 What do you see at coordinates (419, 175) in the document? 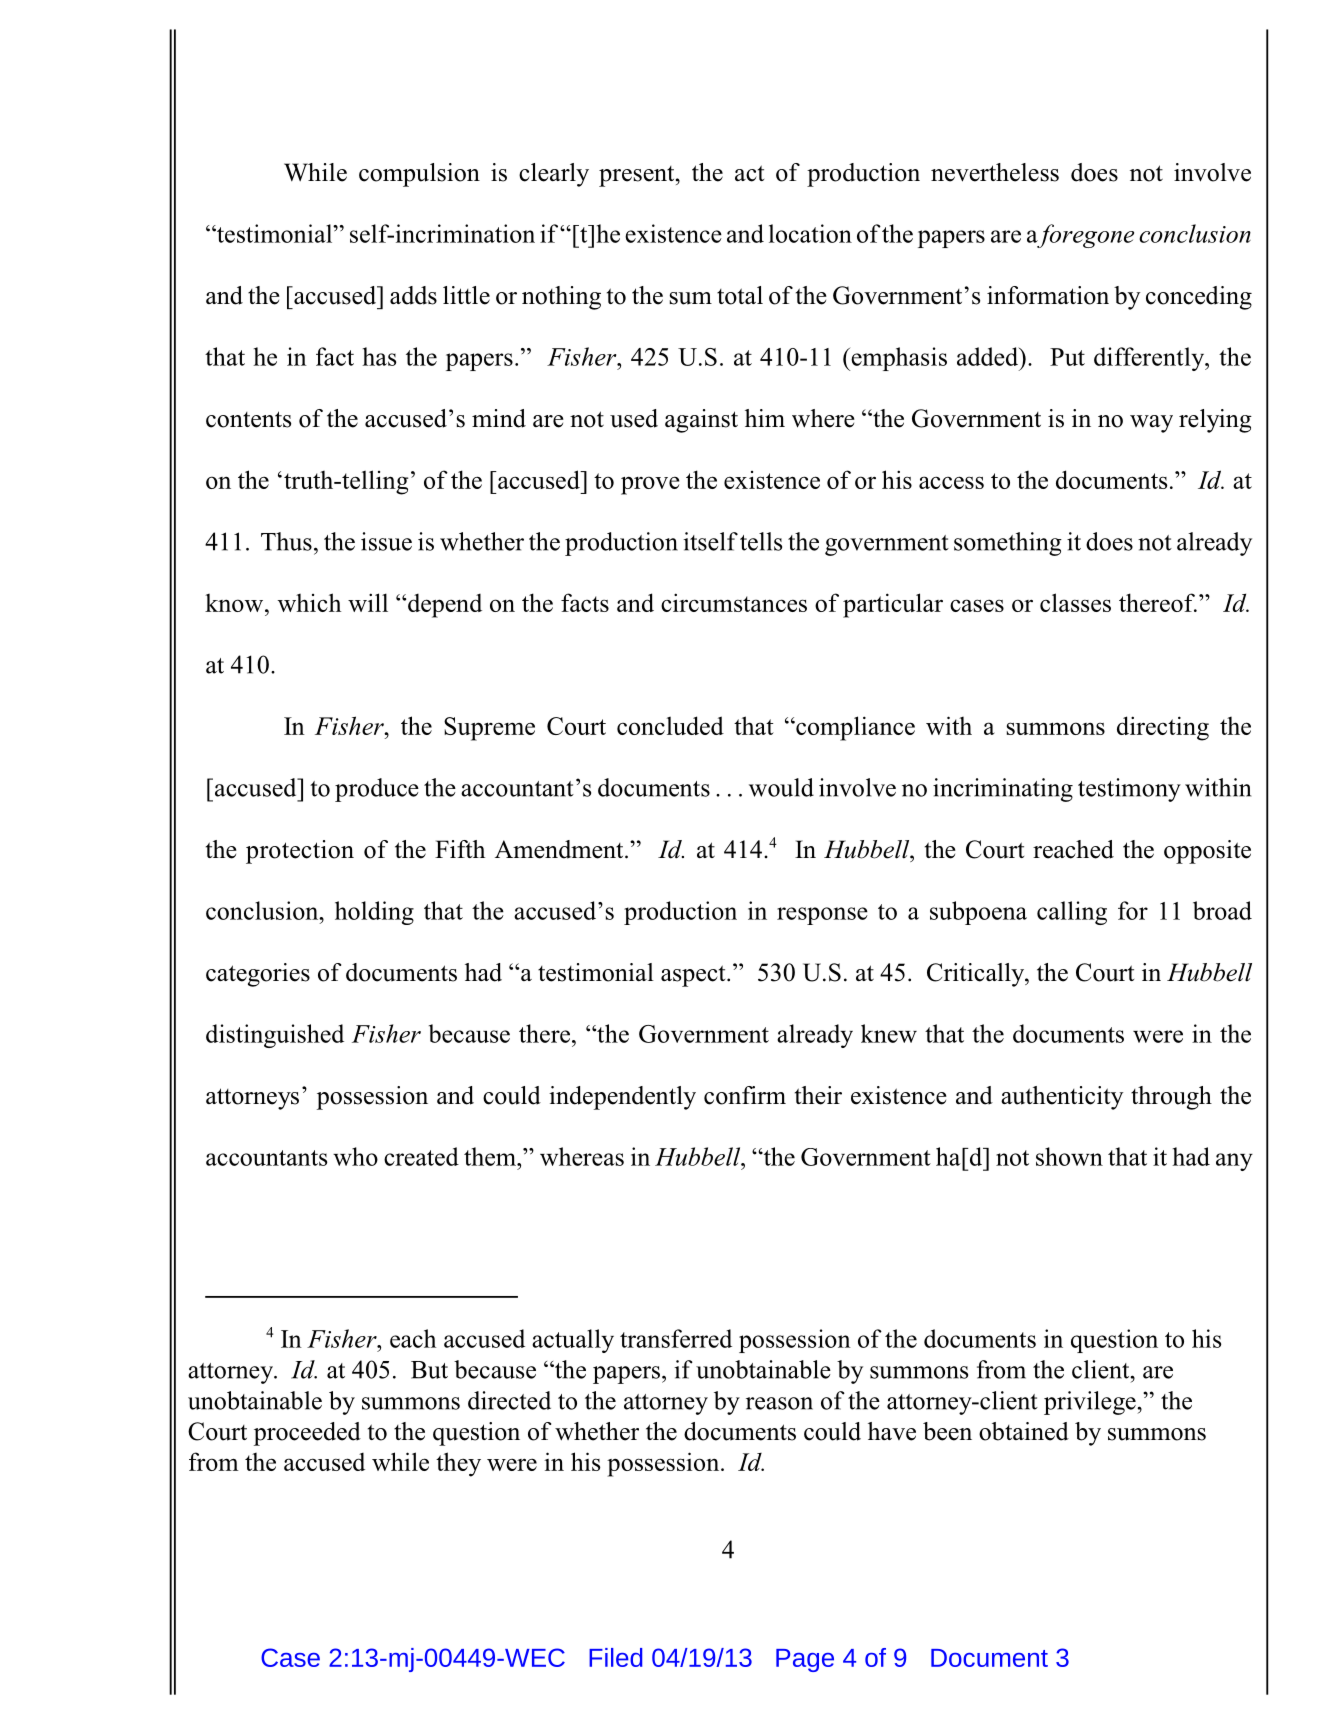
I see `compulsion` at bounding box center [419, 175].
